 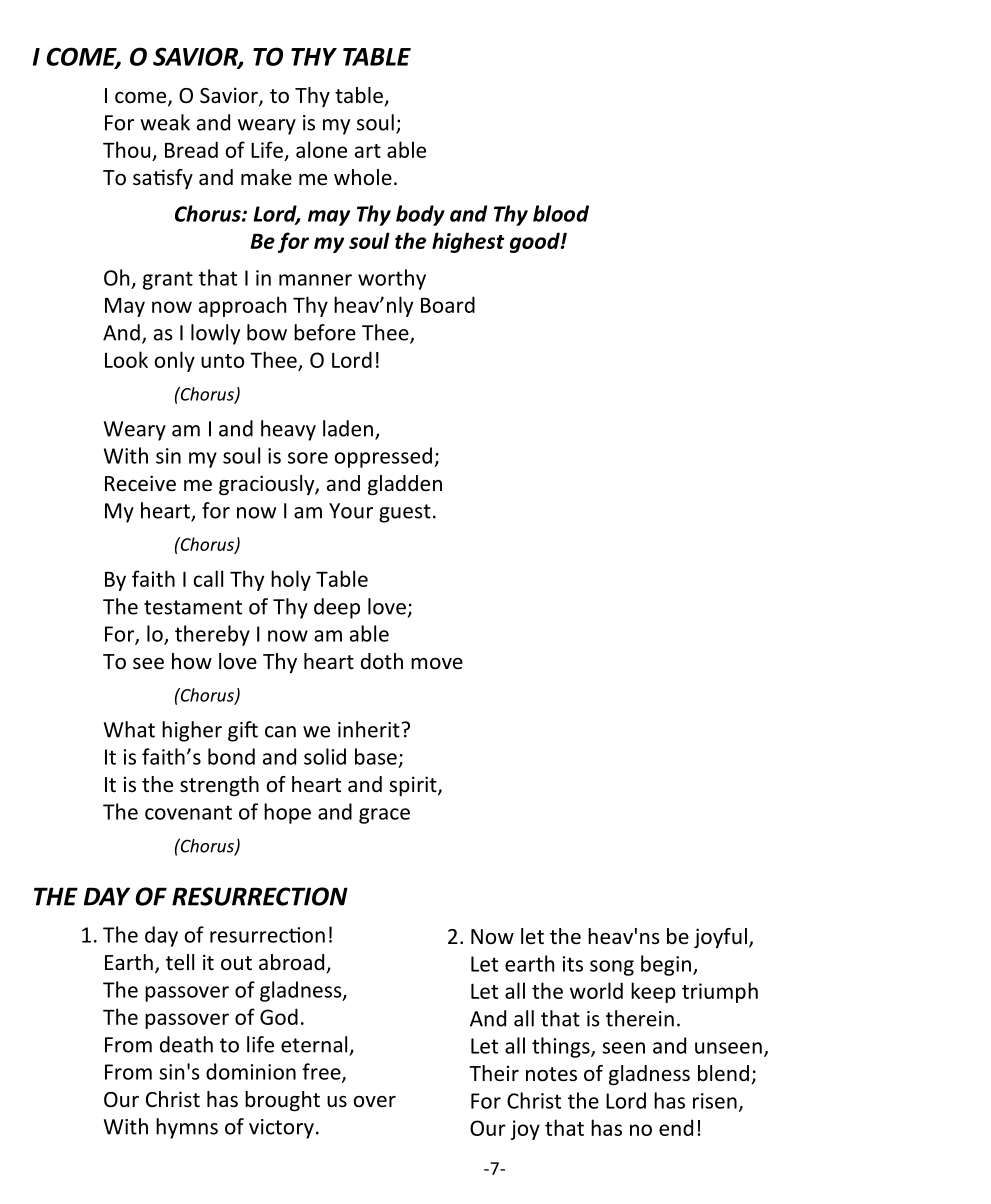 What do you see at coordinates (191, 149) in the screenshot?
I see `Bread` at bounding box center [191, 149].
